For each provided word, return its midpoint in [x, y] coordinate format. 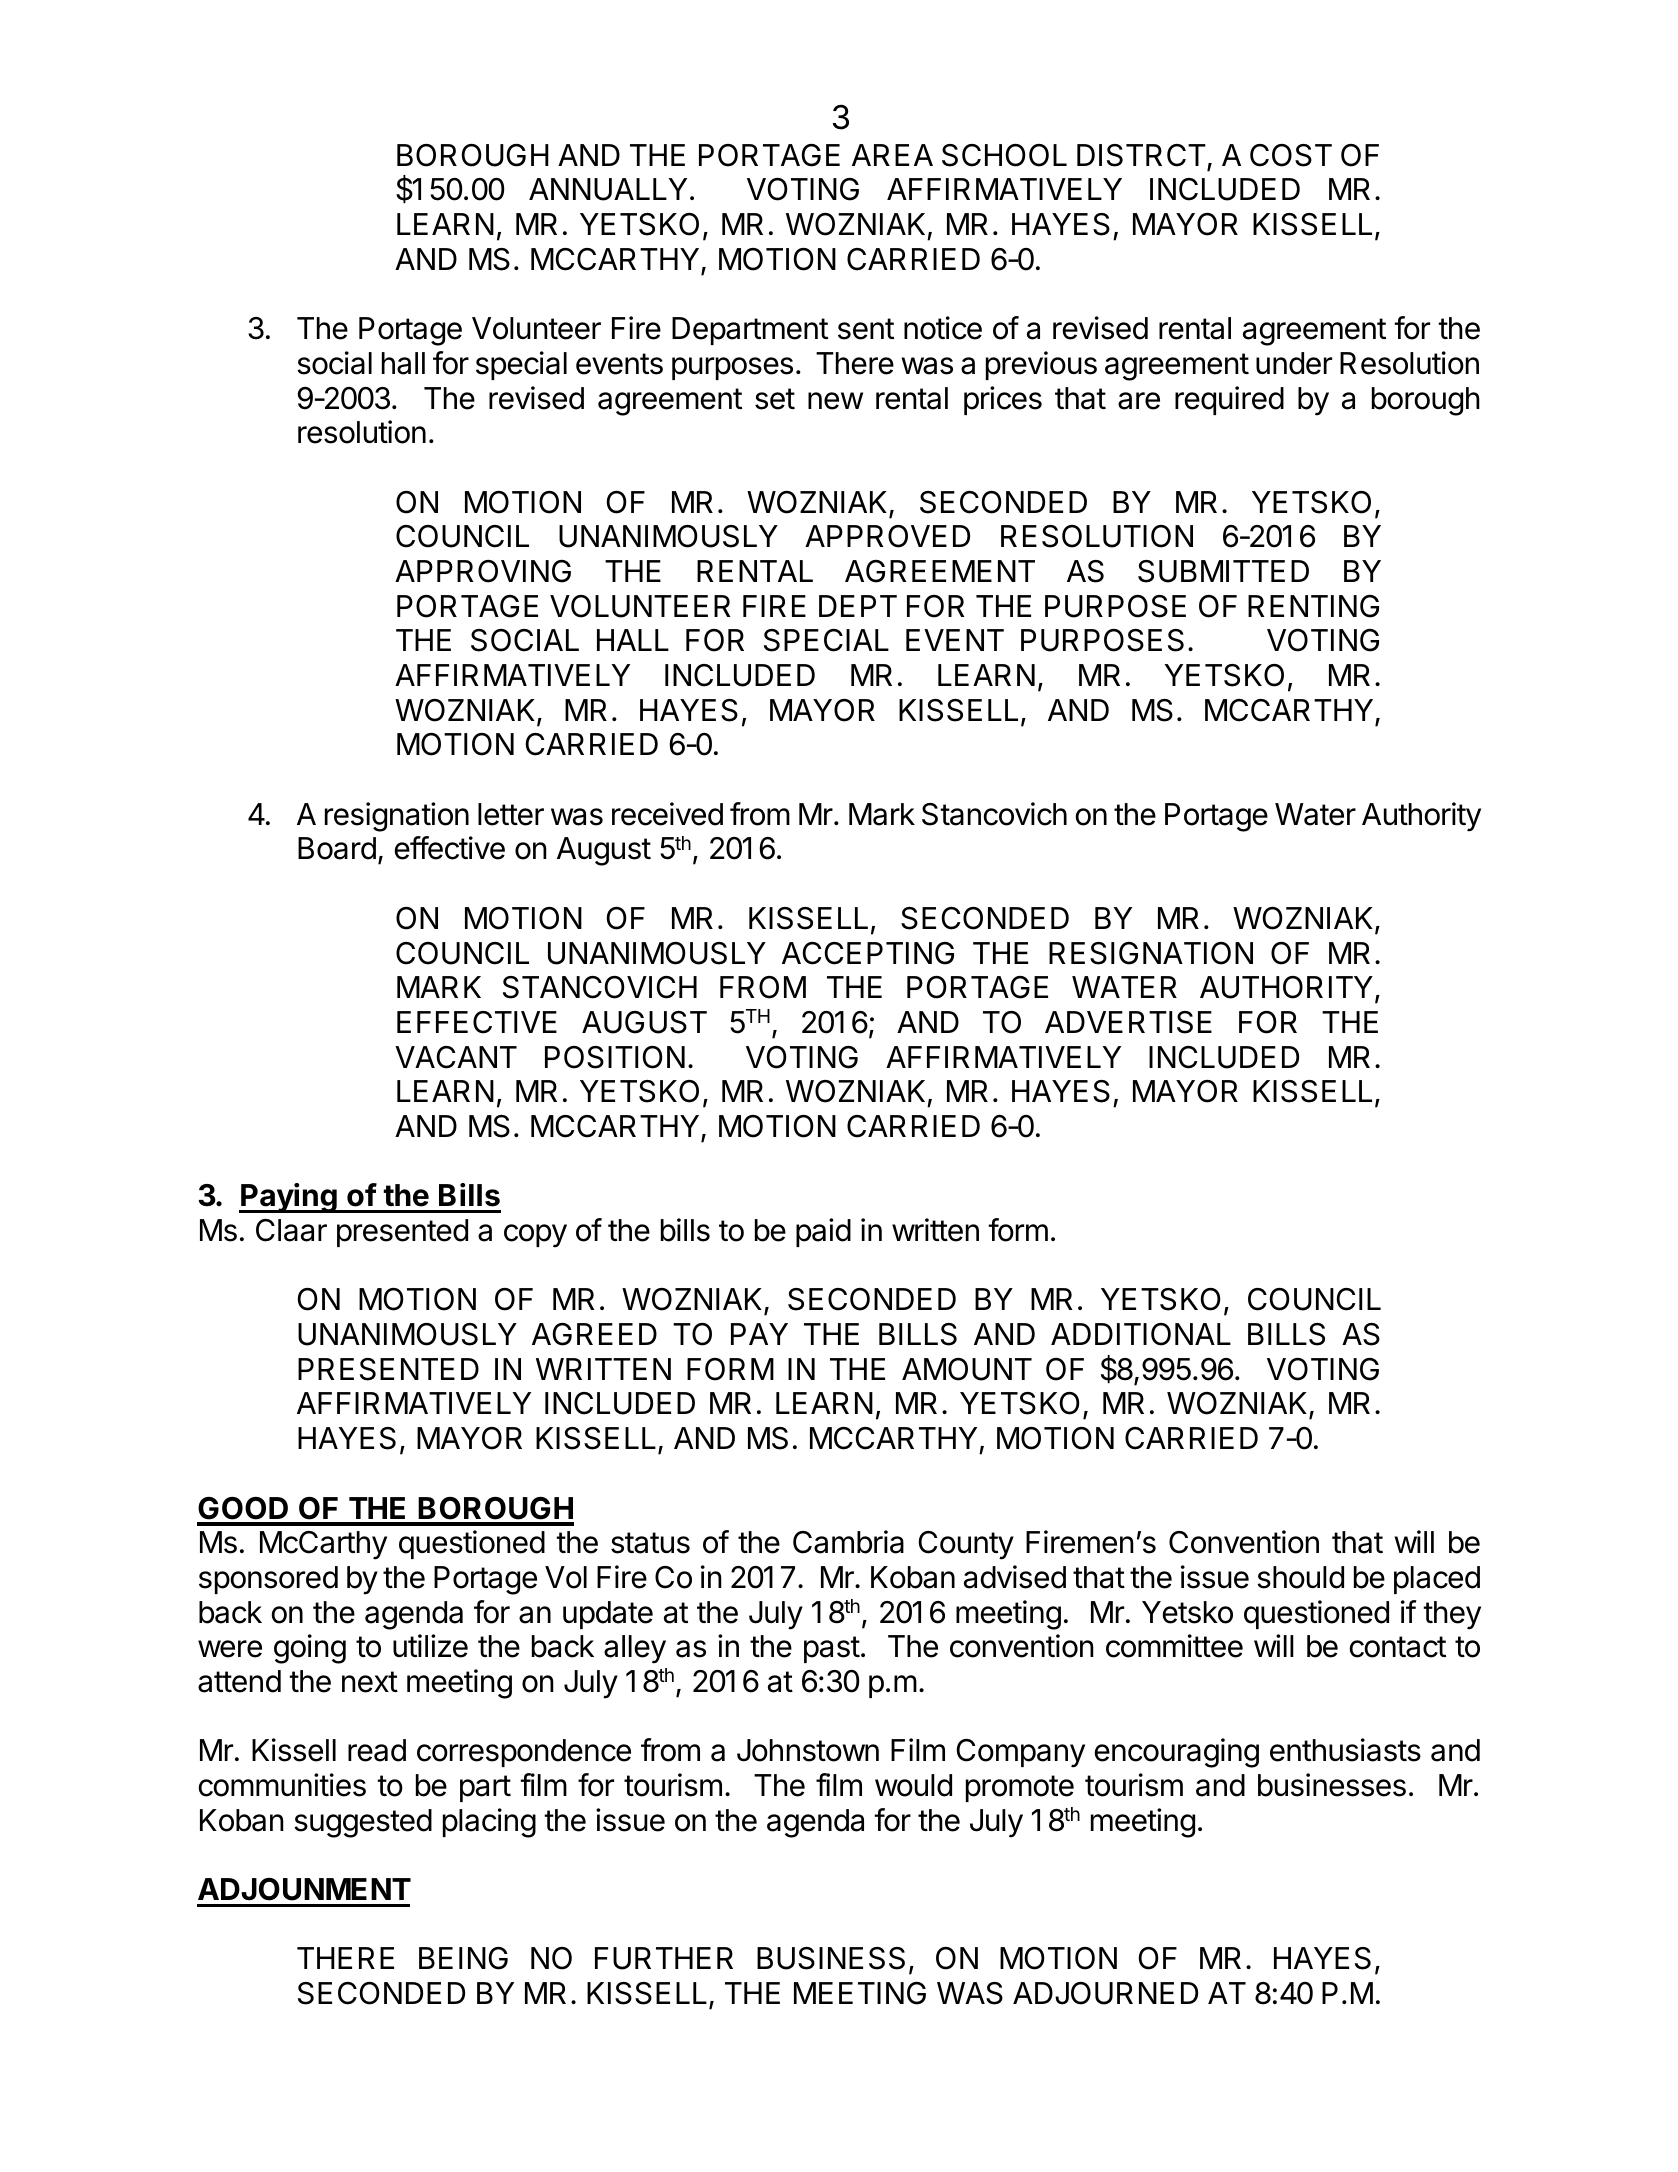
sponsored [268, 1580]
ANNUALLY [608, 189]
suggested [363, 1823]
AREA [892, 155]
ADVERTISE [1128, 1022]
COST [1291, 155]
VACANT [456, 1057]
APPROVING [483, 571]
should [1300, 1577]
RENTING [1313, 606]
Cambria [848, 1542]
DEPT [858, 606]
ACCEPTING [868, 953]
